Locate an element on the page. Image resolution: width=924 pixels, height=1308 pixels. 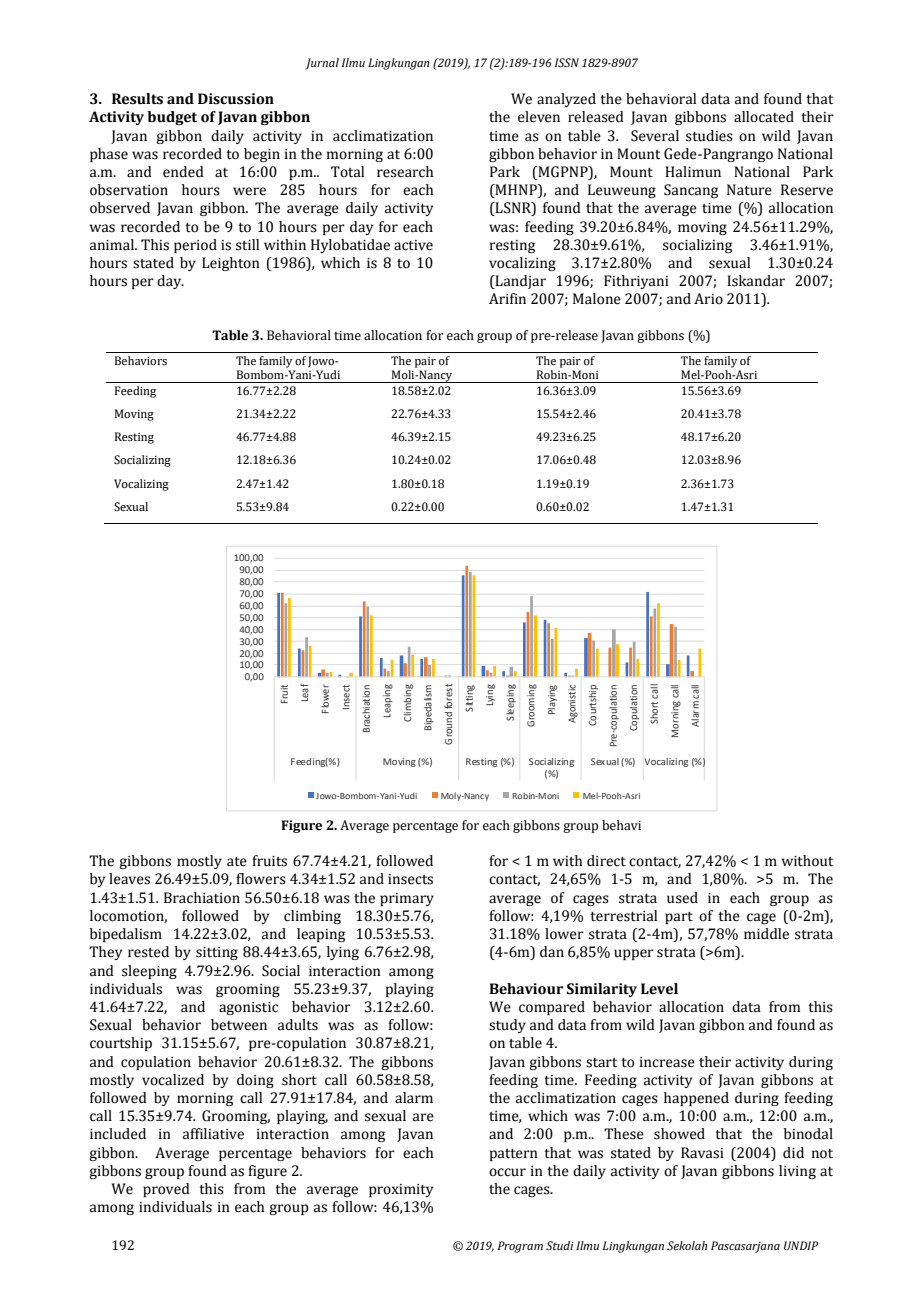
primary is located at coordinates (407, 899).
